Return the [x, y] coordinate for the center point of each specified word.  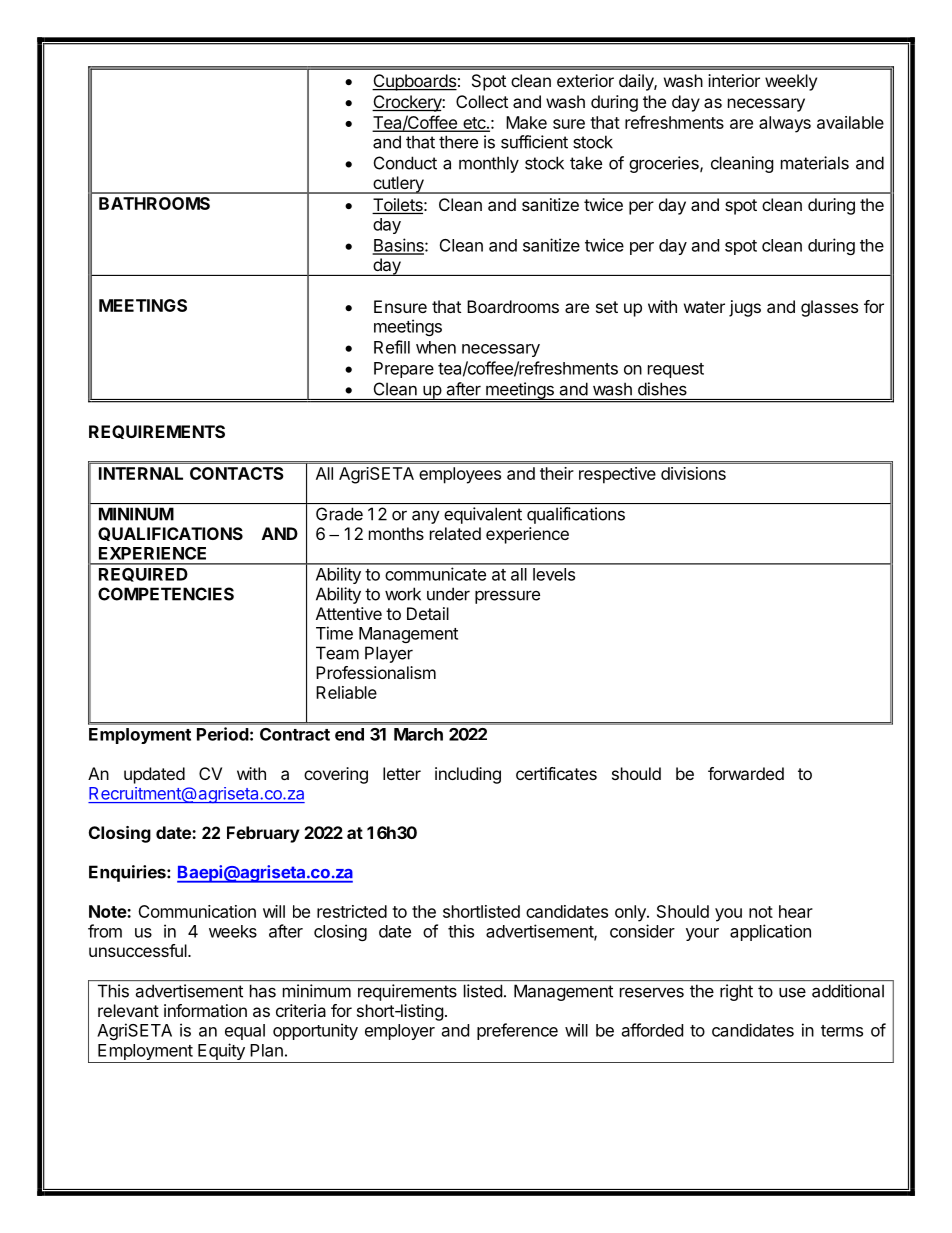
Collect [482, 101]
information [205, 1010]
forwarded [746, 773]
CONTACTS [237, 473]
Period [223, 734]
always [785, 124]
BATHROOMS [154, 203]
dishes [662, 389]
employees [460, 475]
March [418, 734]
